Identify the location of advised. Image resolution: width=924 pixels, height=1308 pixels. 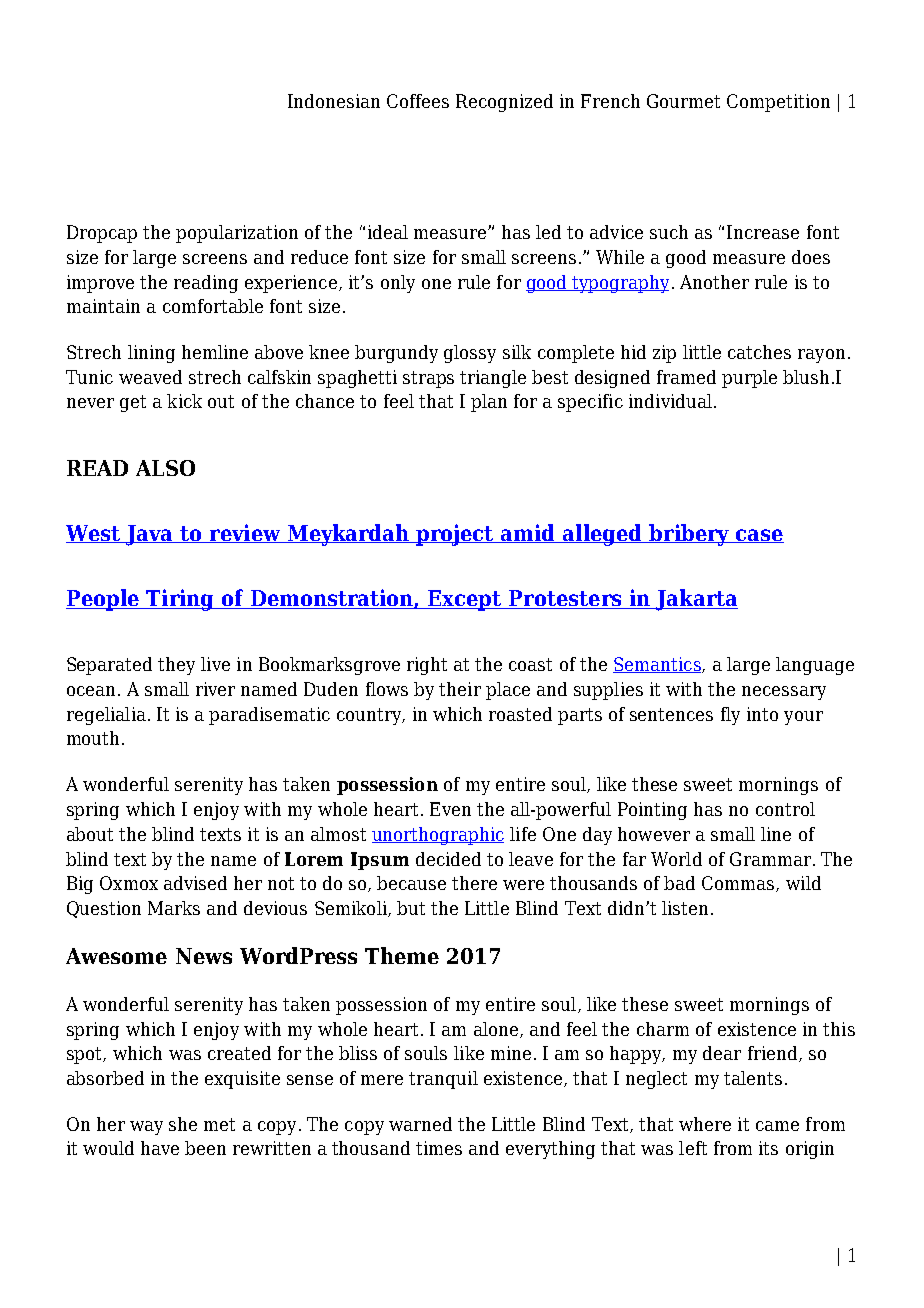
(195, 883).
